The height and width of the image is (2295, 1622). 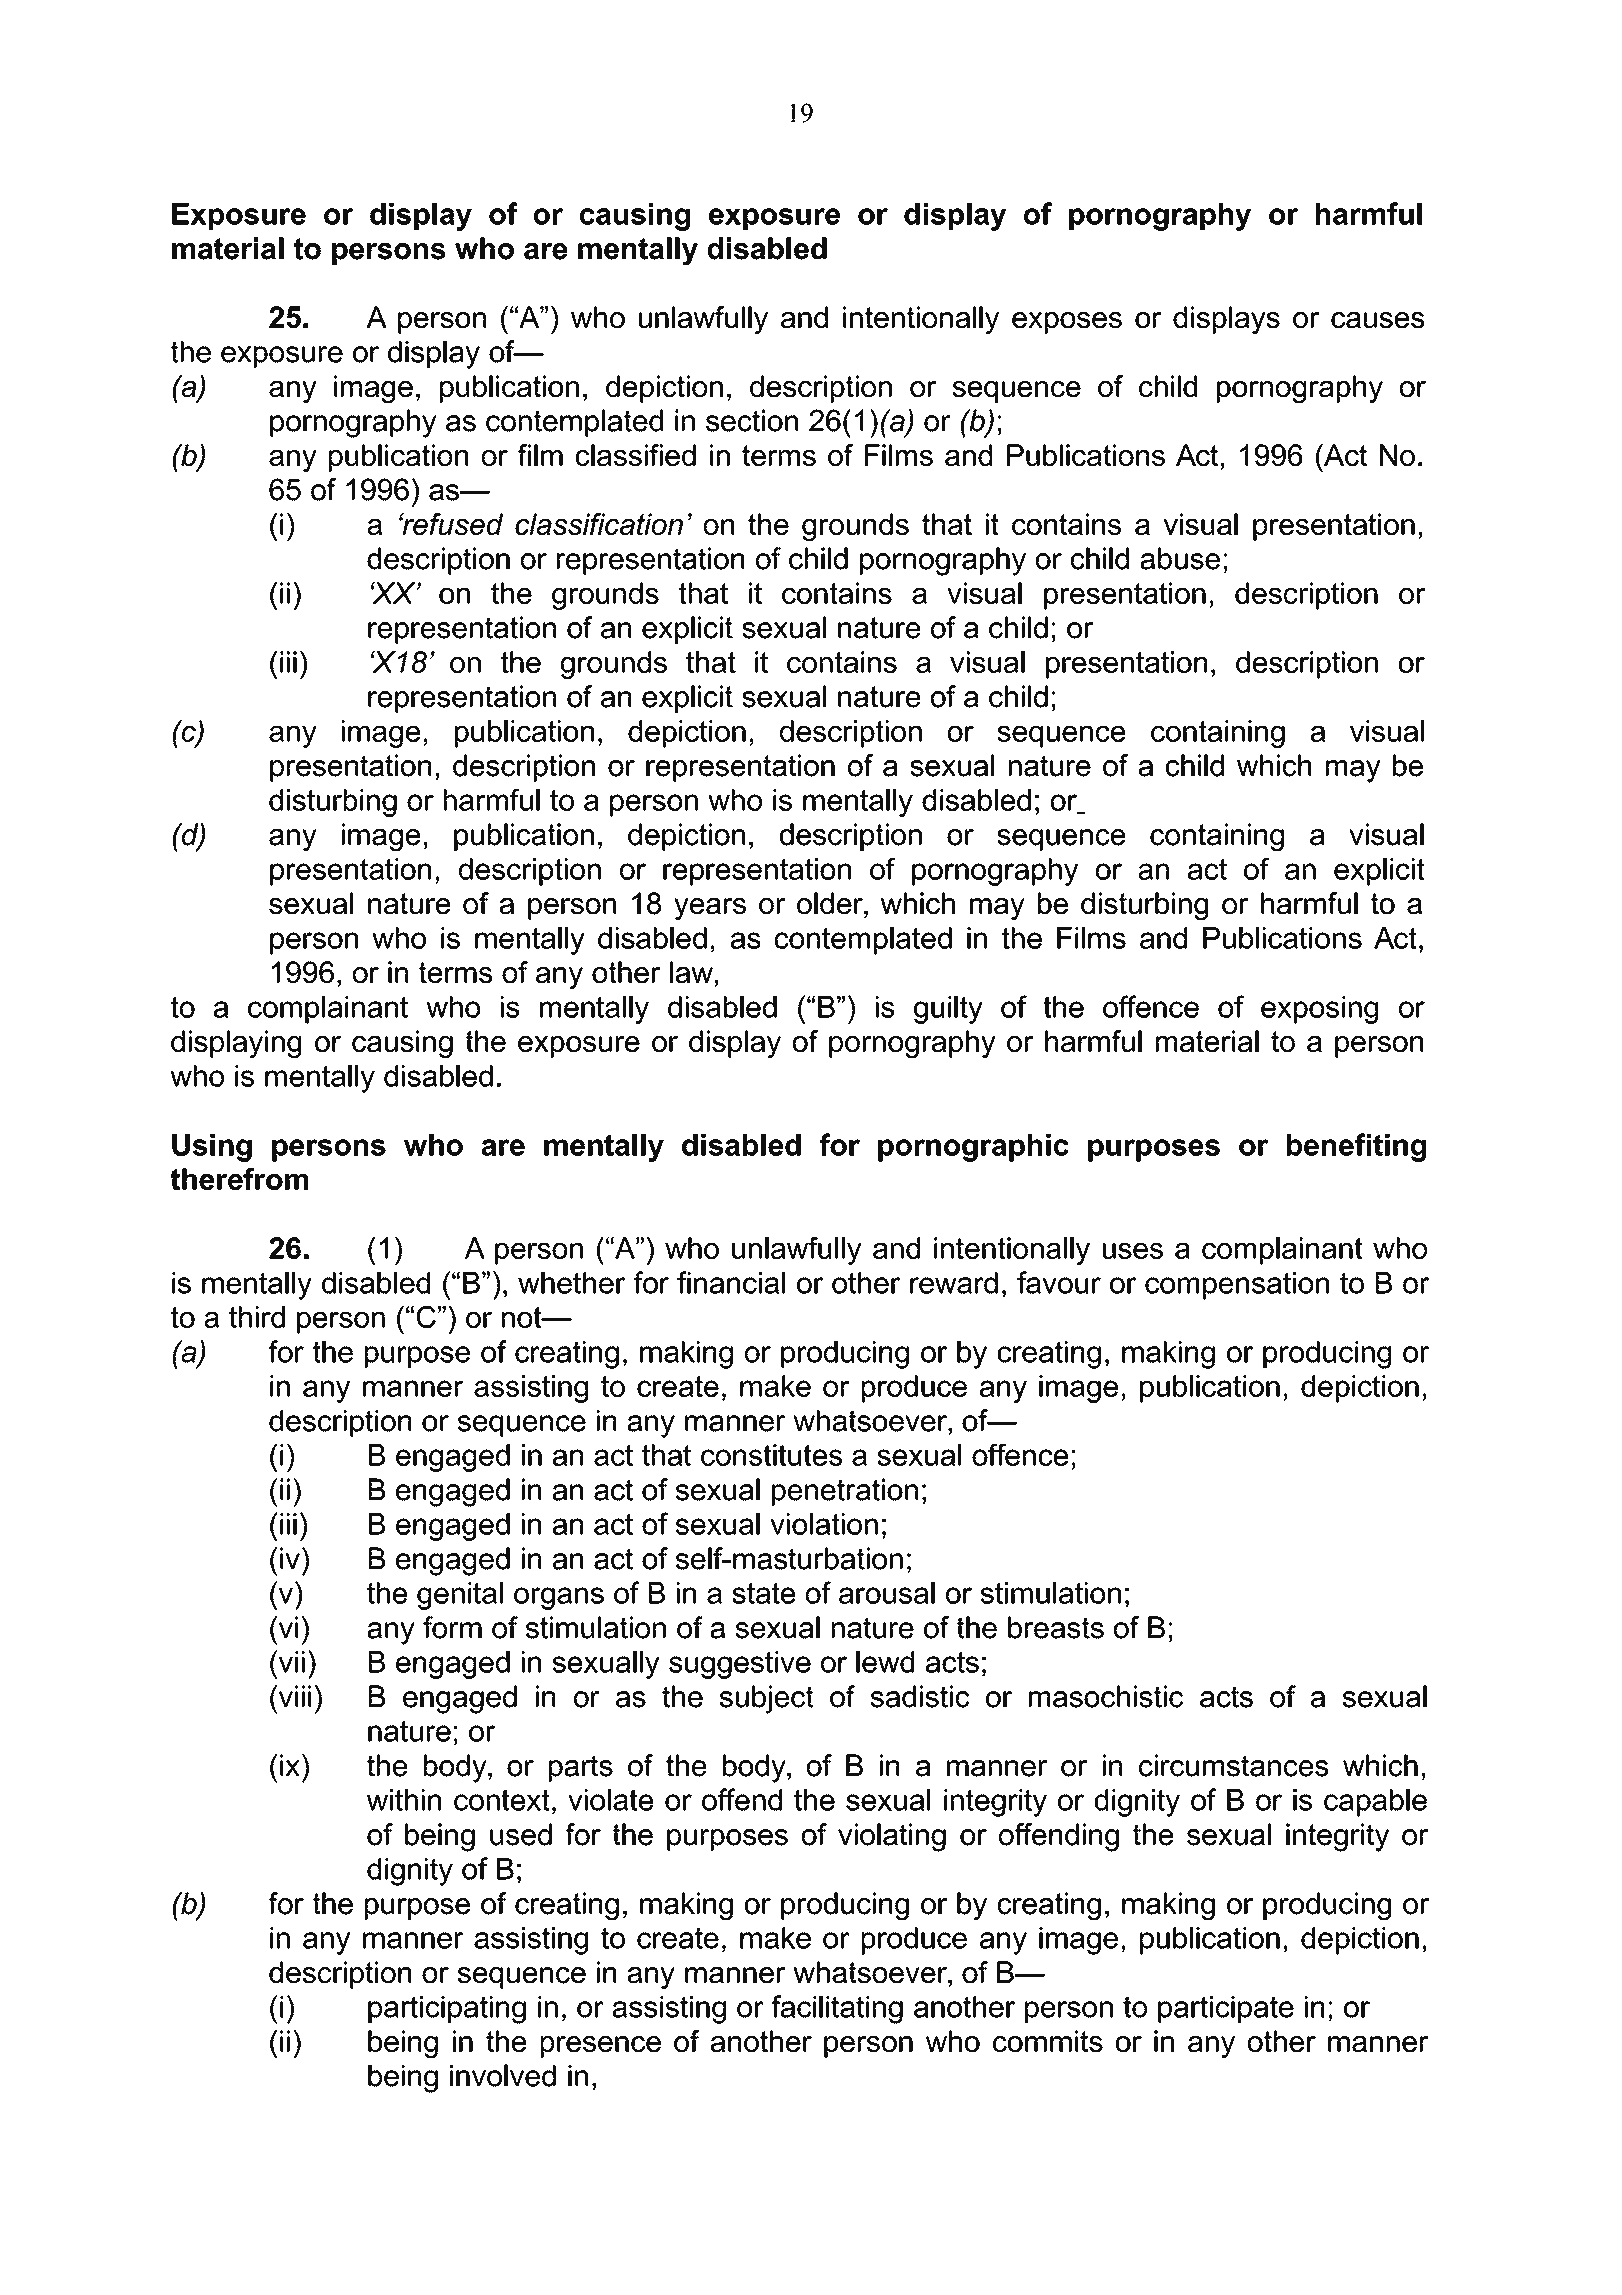 What do you see at coordinates (1226, 2009) in the image?
I see `participate` at bounding box center [1226, 2009].
